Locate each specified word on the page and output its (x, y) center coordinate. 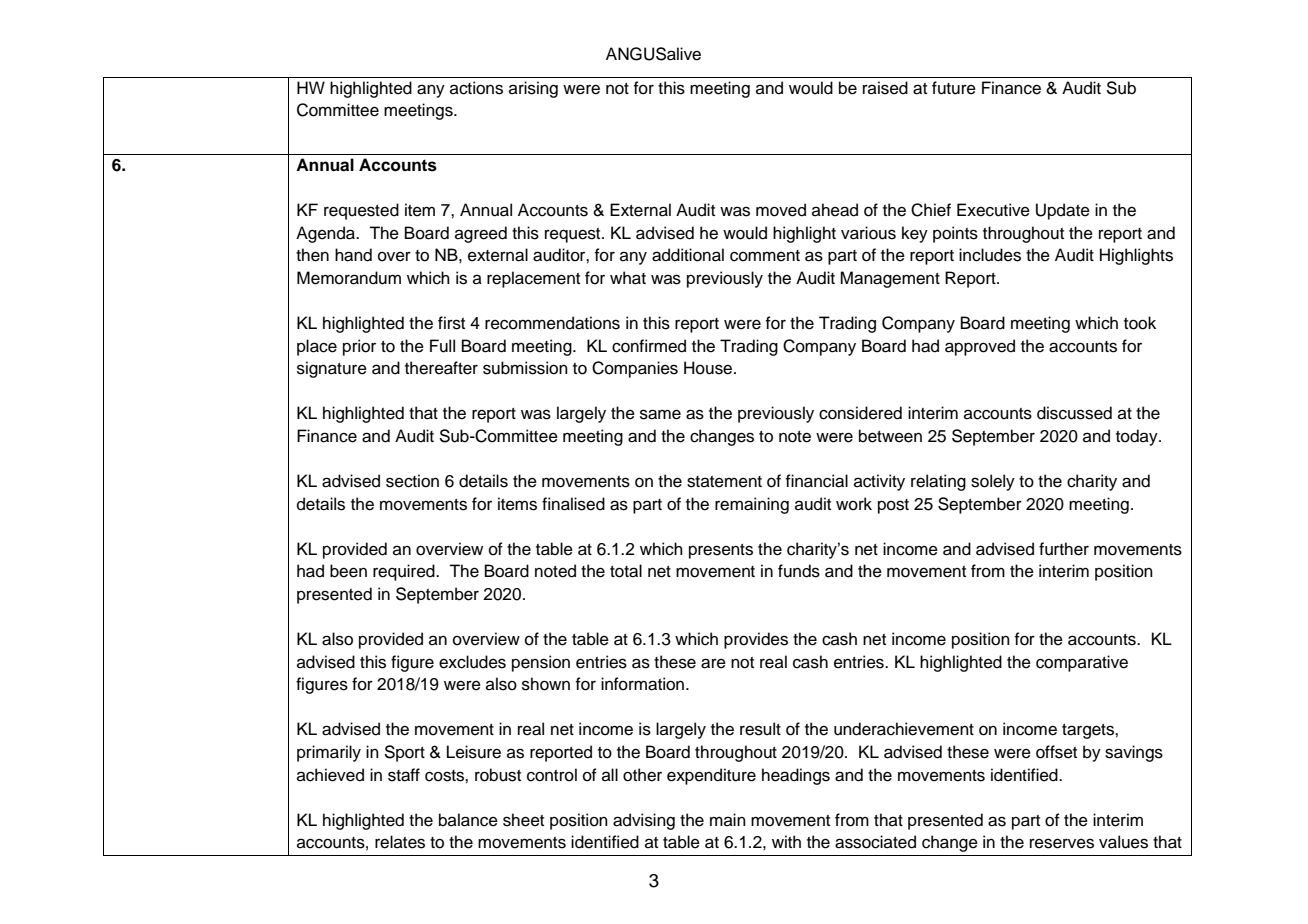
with (786, 841)
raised (885, 88)
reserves (1062, 843)
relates (400, 842)
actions (476, 88)
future (954, 88)
